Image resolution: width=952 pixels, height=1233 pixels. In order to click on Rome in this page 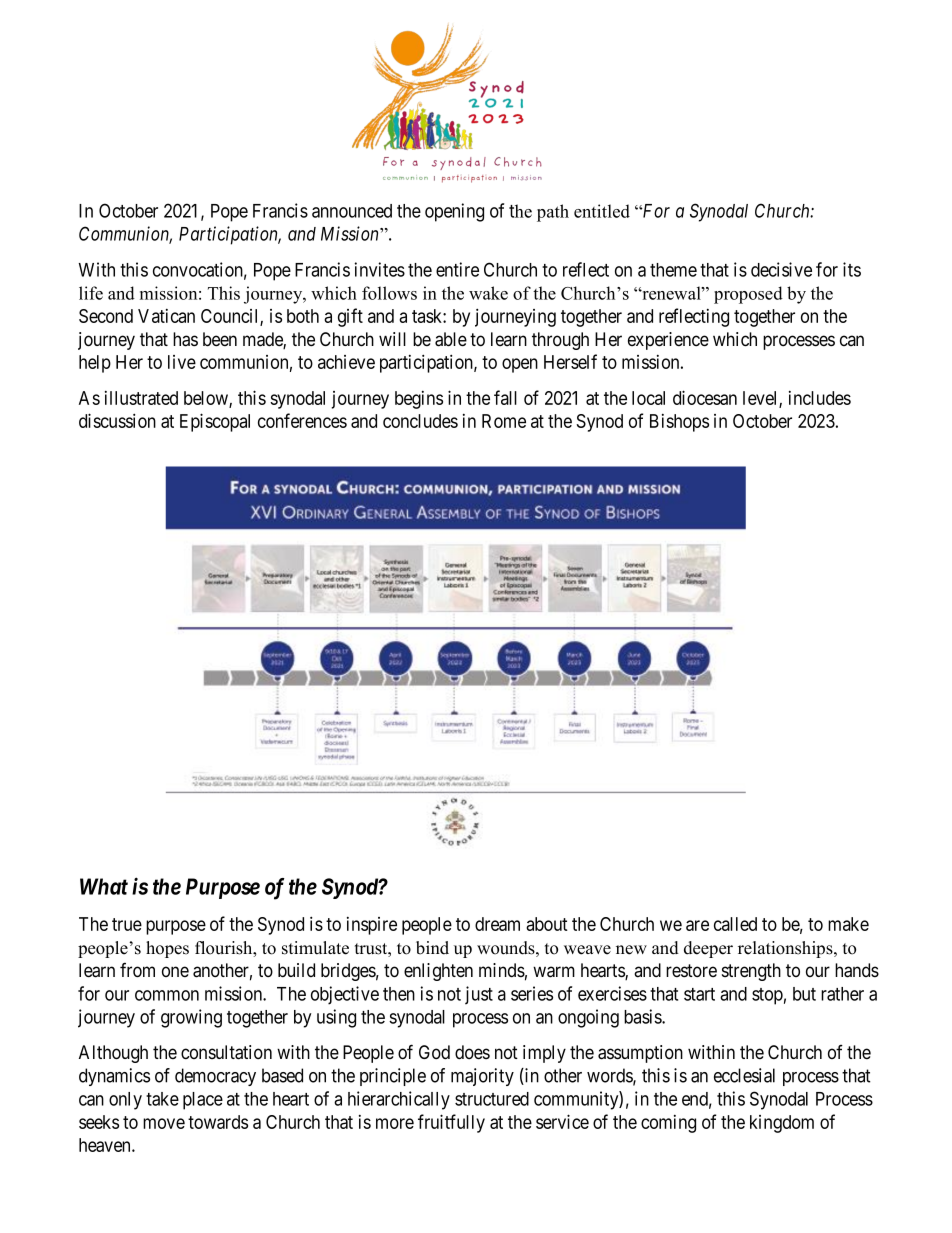, I will do `click(504, 421)`.
